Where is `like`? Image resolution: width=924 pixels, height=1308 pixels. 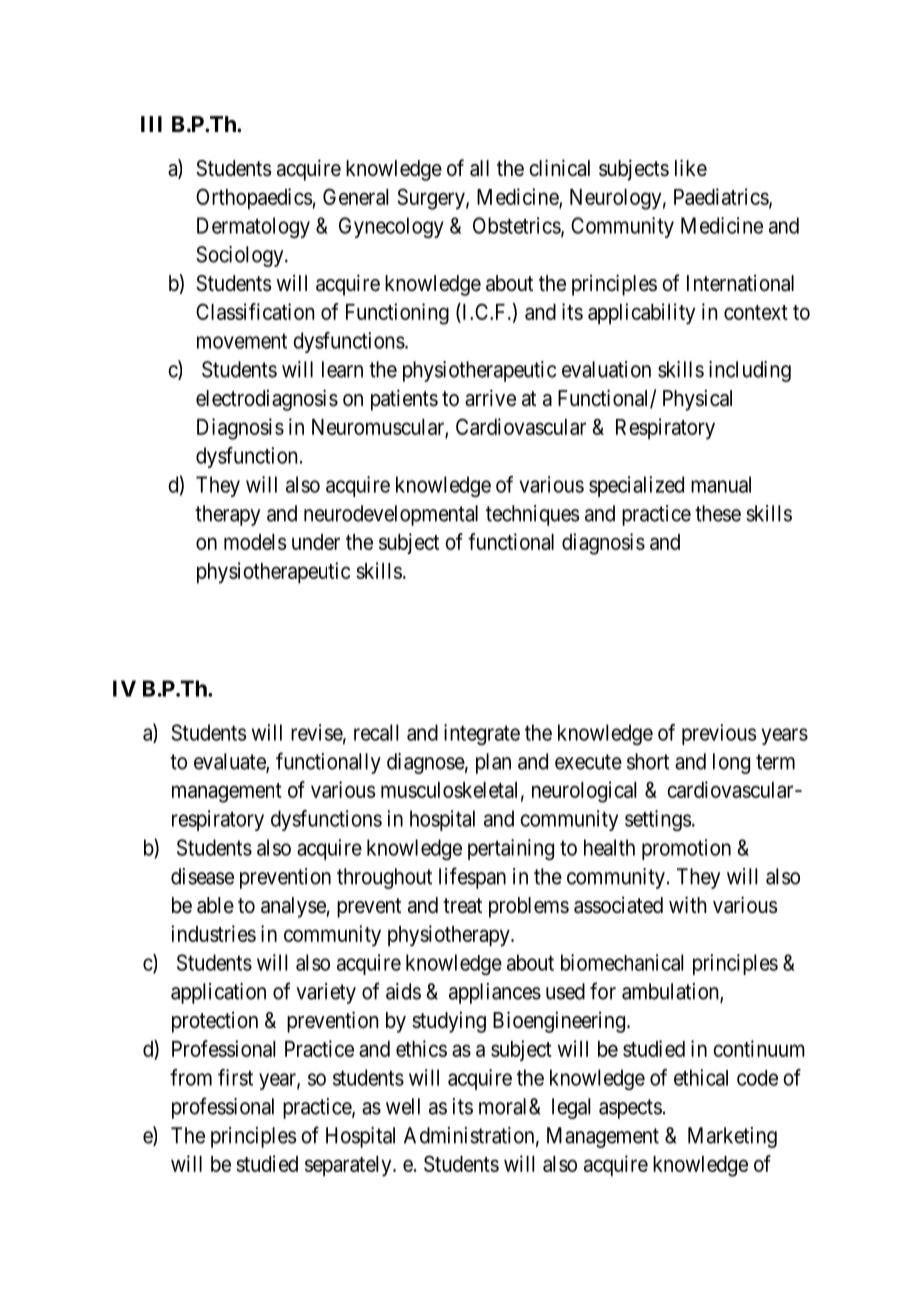 like is located at coordinates (691, 168).
